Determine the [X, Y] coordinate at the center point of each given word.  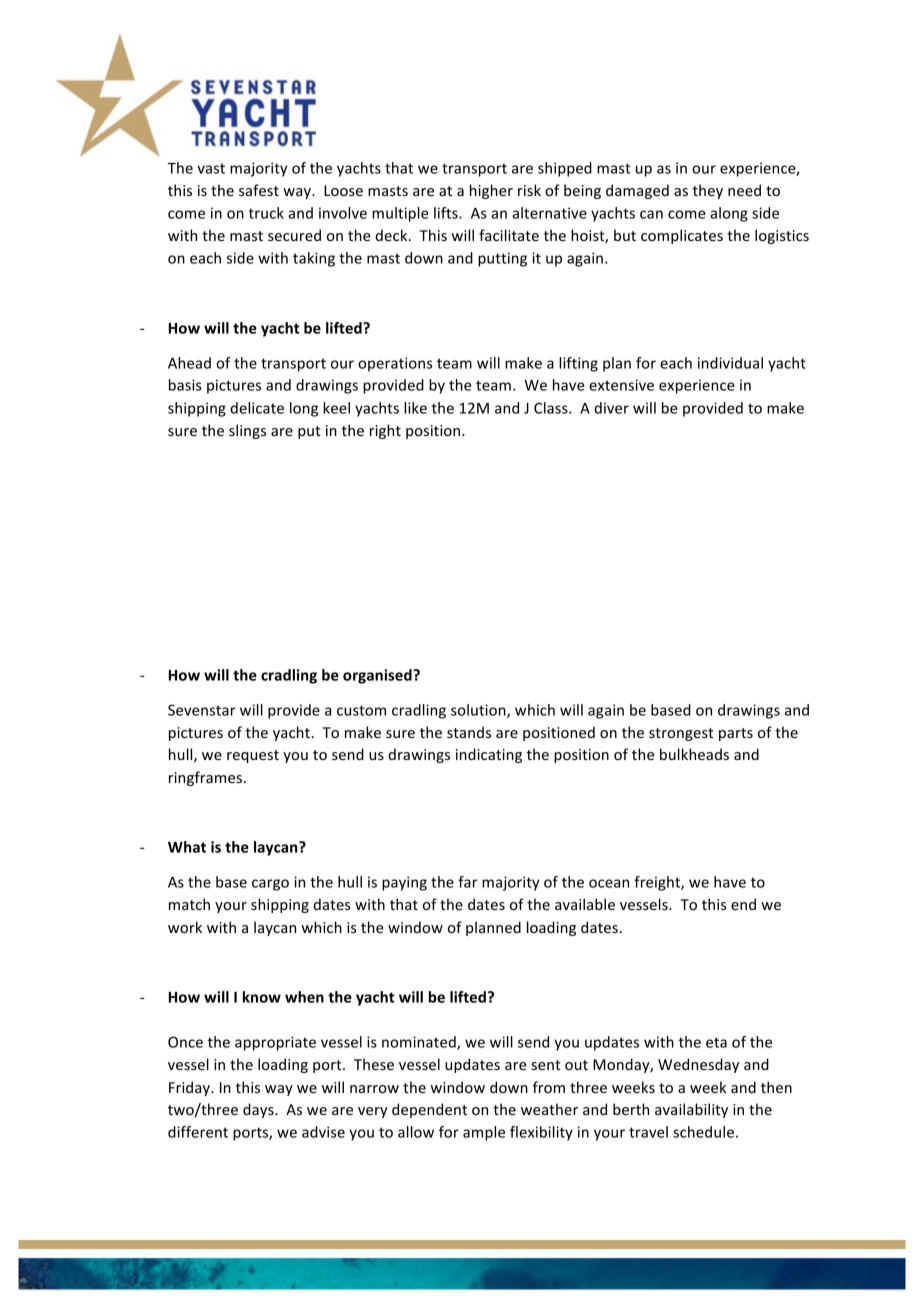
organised [378, 676]
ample [484, 1133]
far [468, 882]
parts [736, 734]
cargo [270, 885]
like [415, 408]
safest [259, 190]
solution [479, 711]
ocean [609, 883]
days [259, 1110]
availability [691, 1110]
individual [730, 363]
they [708, 191]
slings [247, 431]
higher [491, 191]
